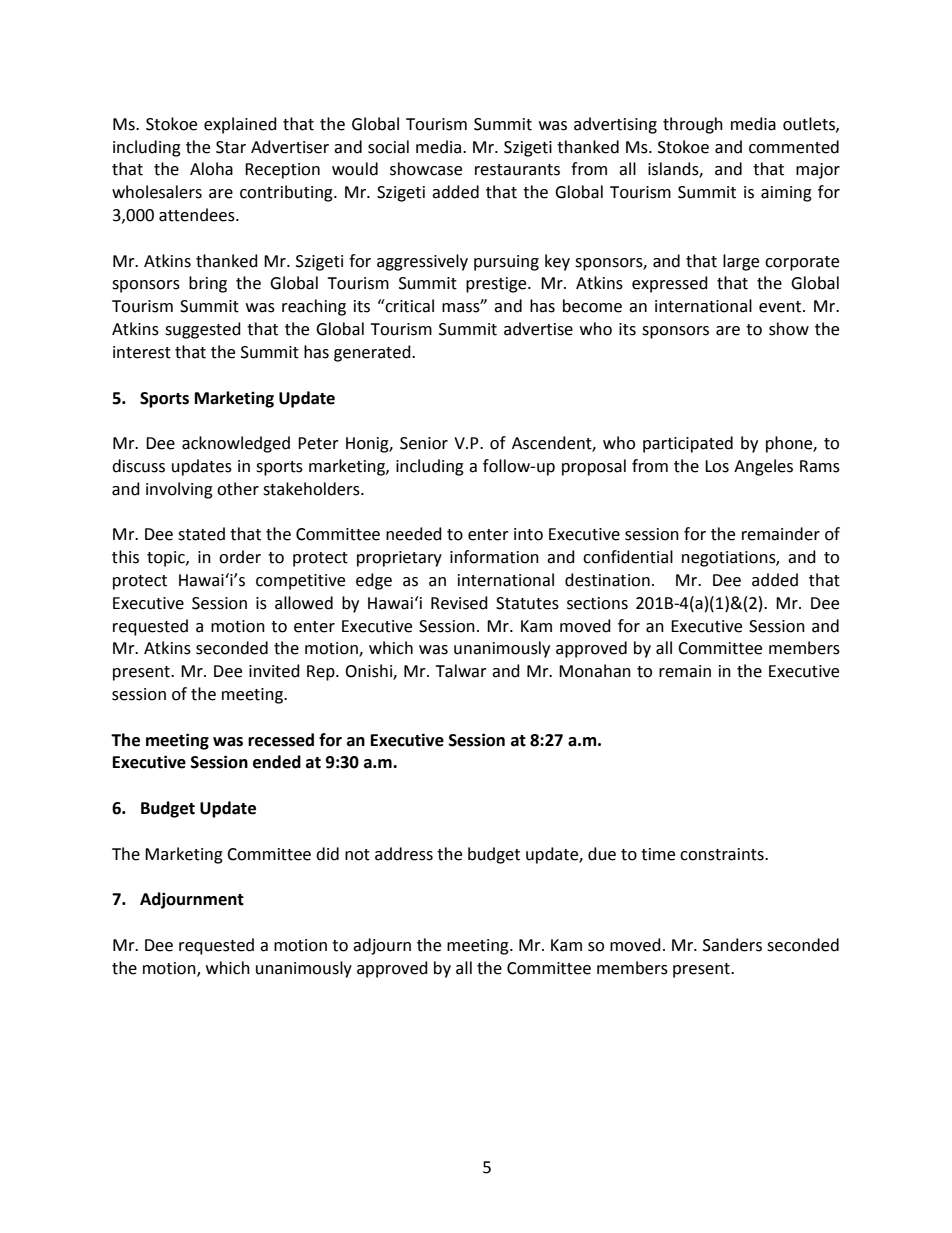  What do you see at coordinates (517, 170) in the screenshot?
I see `restaurants` at bounding box center [517, 170].
